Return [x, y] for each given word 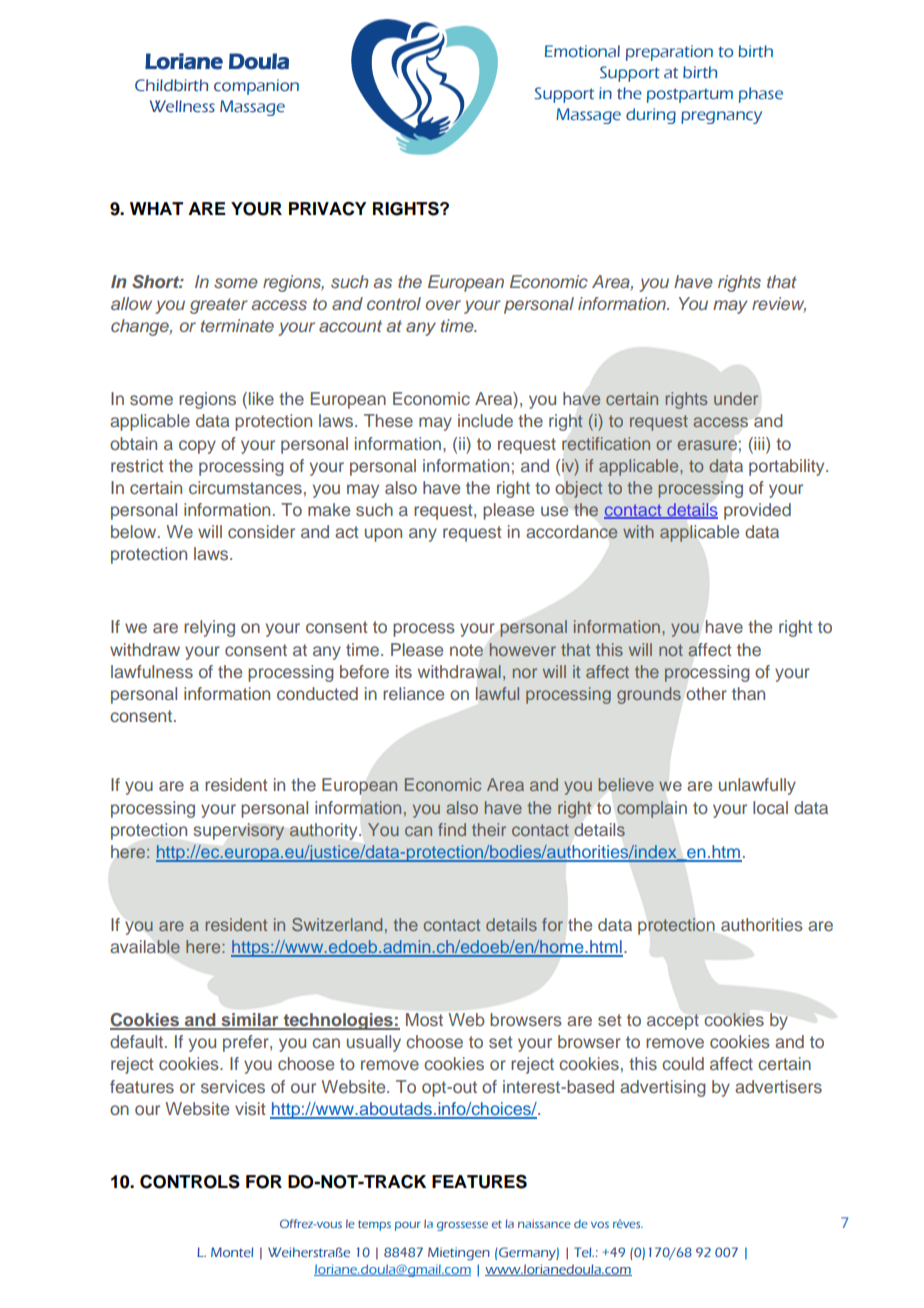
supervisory [238, 831]
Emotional [582, 51]
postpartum [690, 95]
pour [408, 1226]
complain [652, 809]
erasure [707, 445]
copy [197, 447]
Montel [232, 1252]
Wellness [182, 106]
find [452, 829]
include [485, 420]
